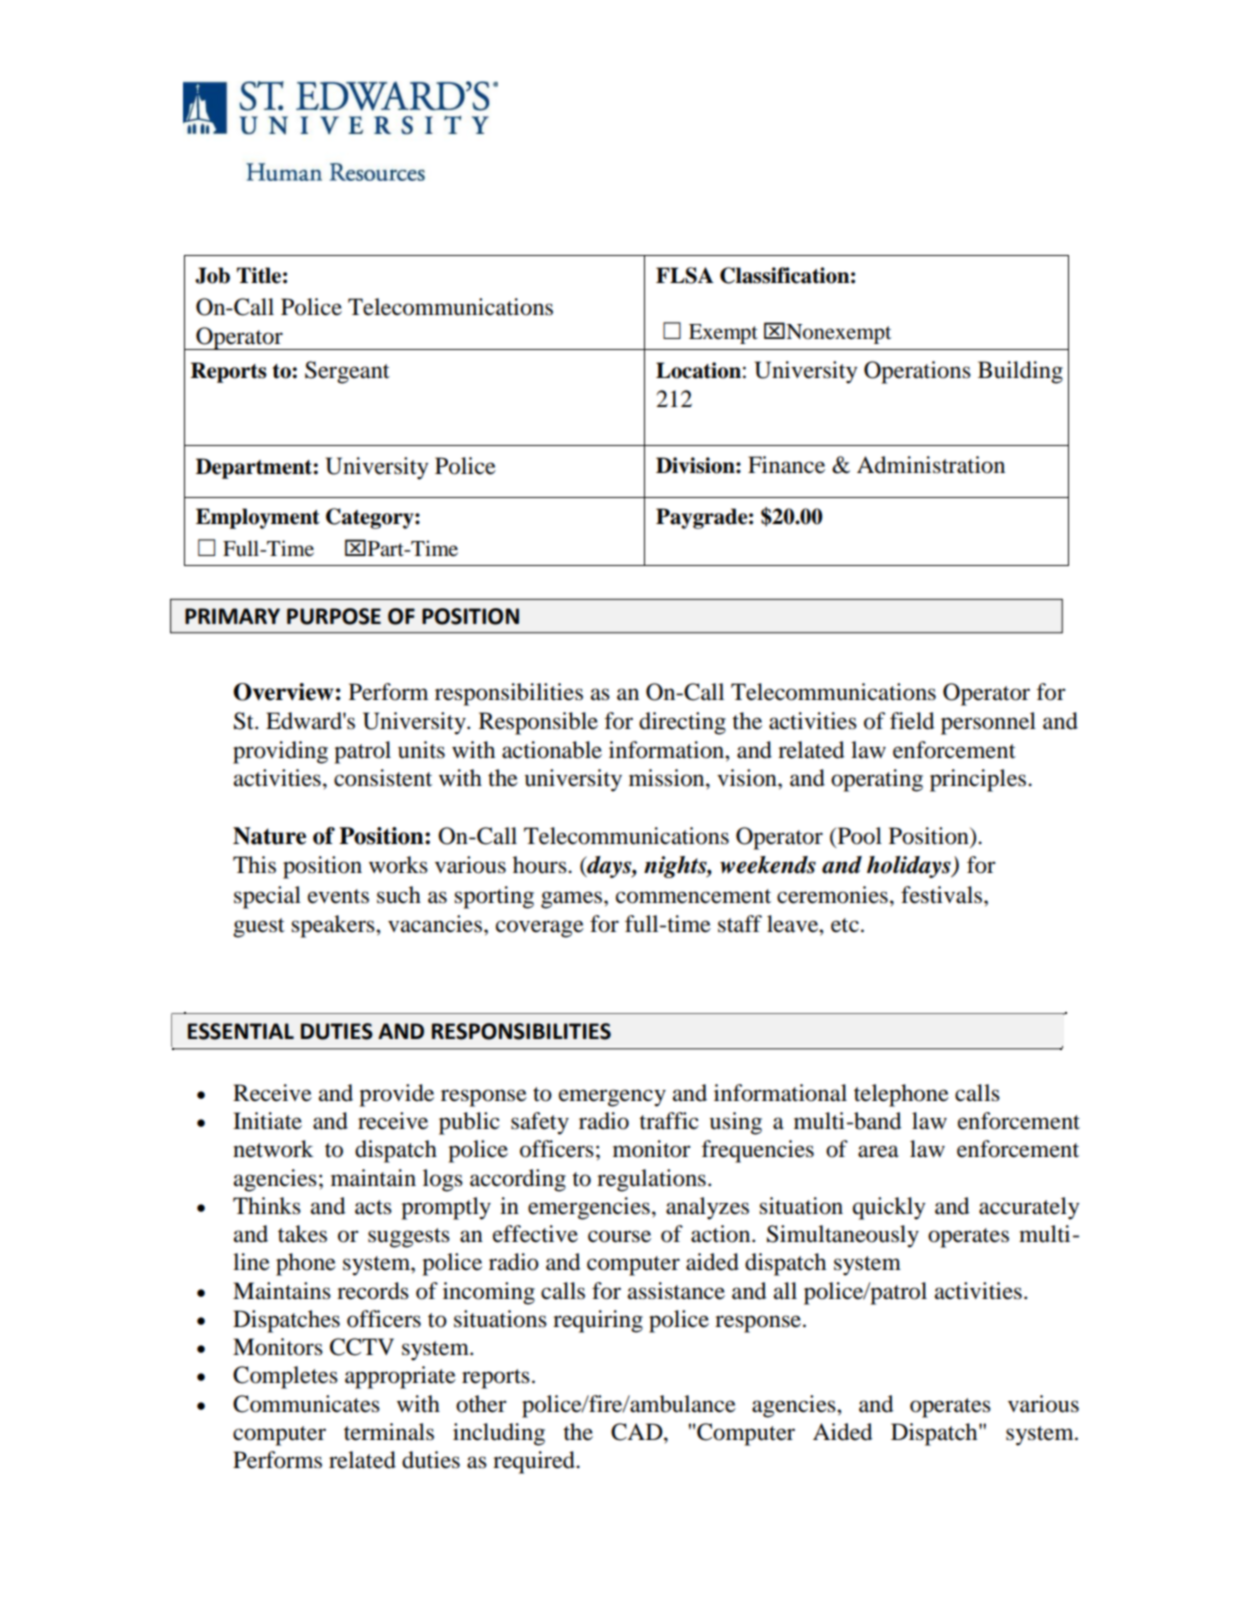  What do you see at coordinates (241, 1031) in the image?
I see `ESSENTIAL` at bounding box center [241, 1031].
